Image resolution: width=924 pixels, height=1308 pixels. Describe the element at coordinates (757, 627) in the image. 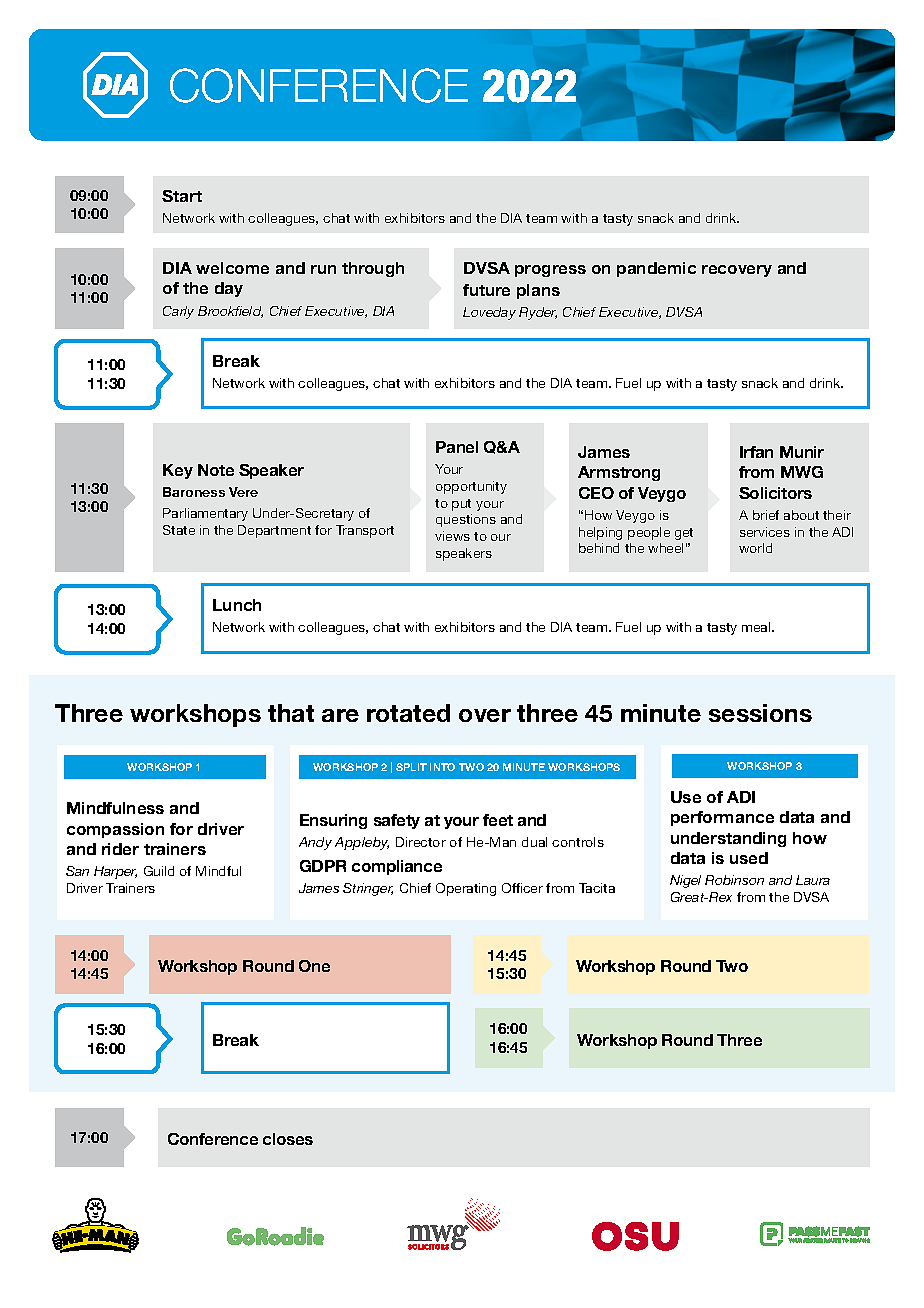

I see `meal` at that location.
